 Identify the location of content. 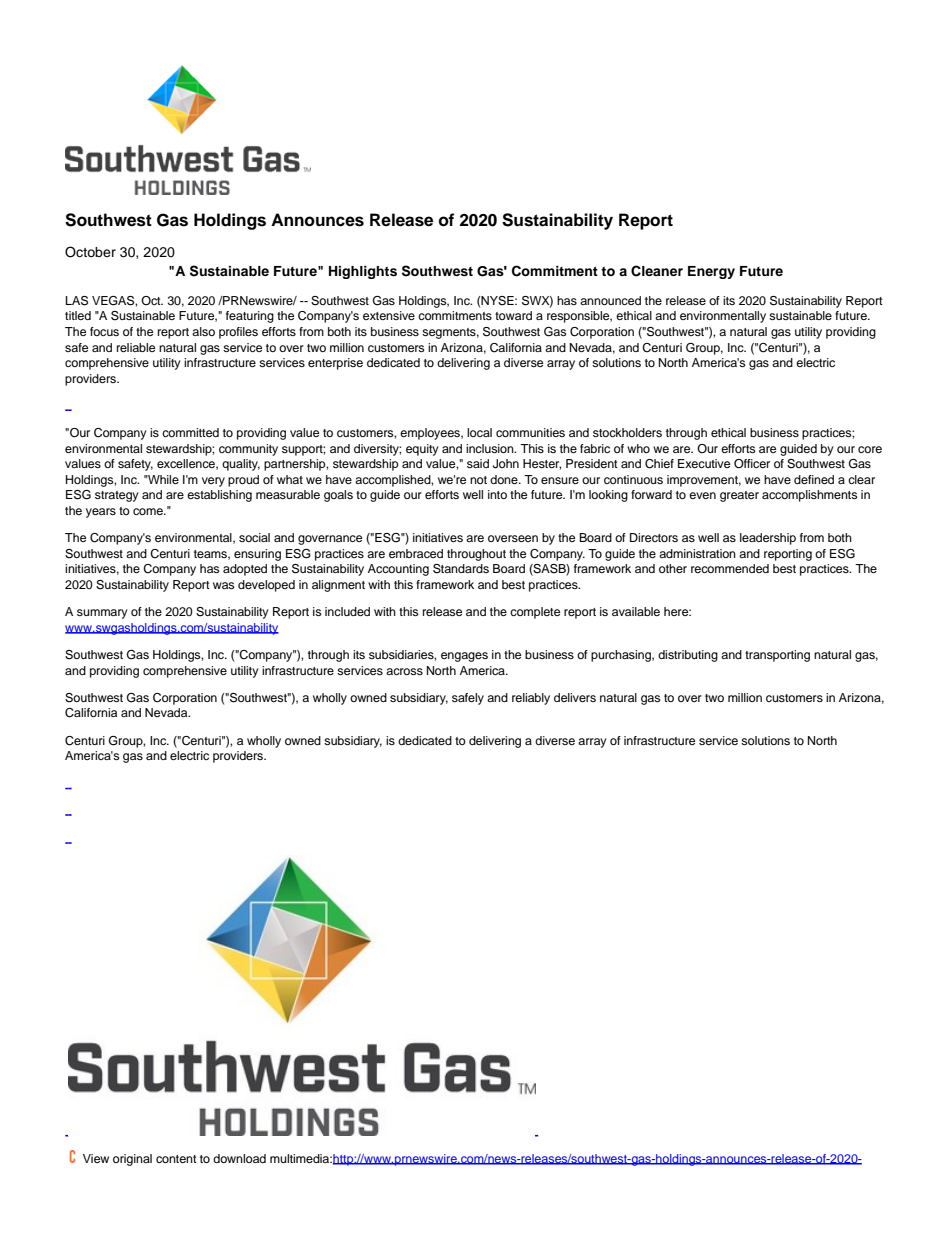
(176, 1159).
